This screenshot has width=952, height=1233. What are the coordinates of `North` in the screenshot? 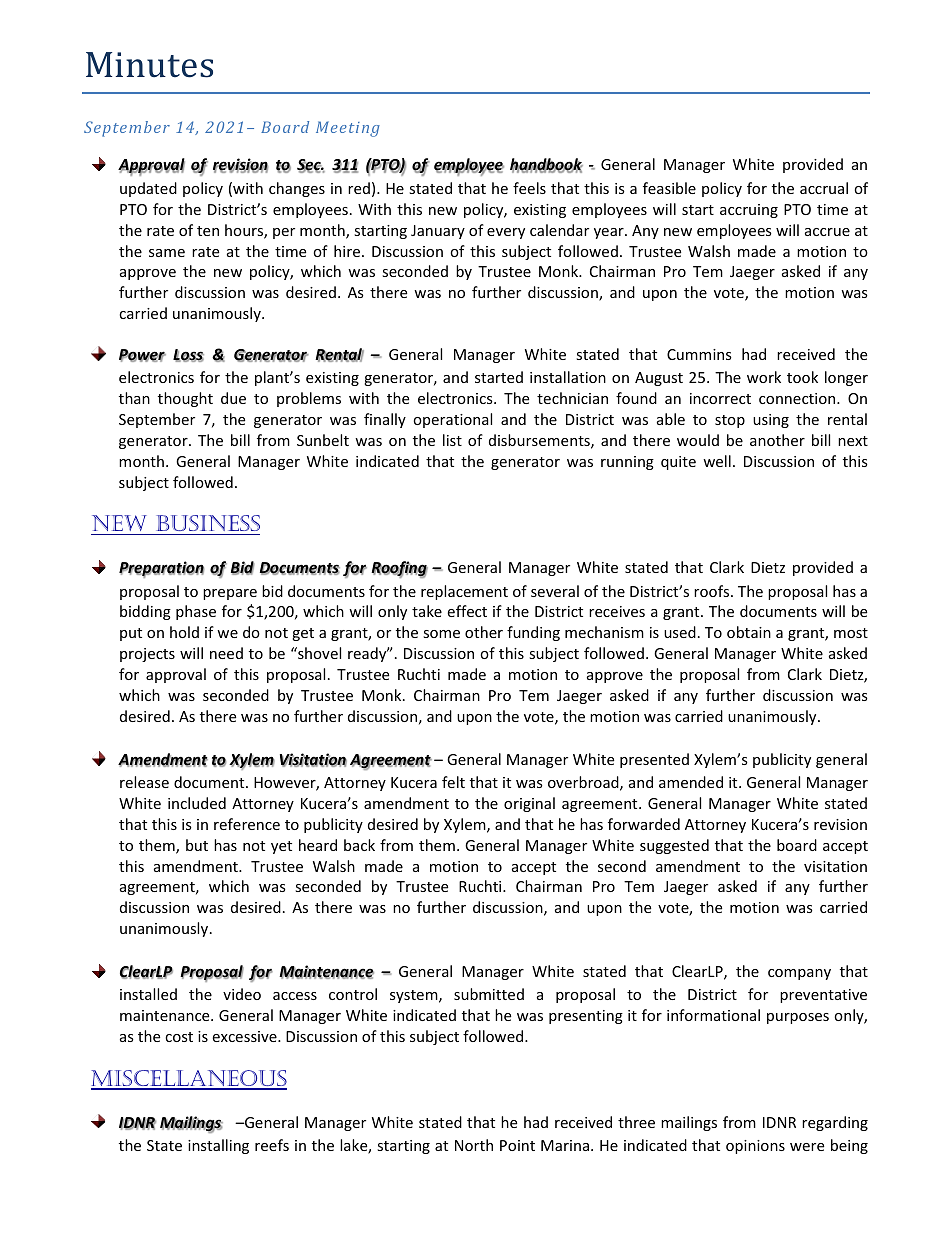 It's located at (474, 1145).
